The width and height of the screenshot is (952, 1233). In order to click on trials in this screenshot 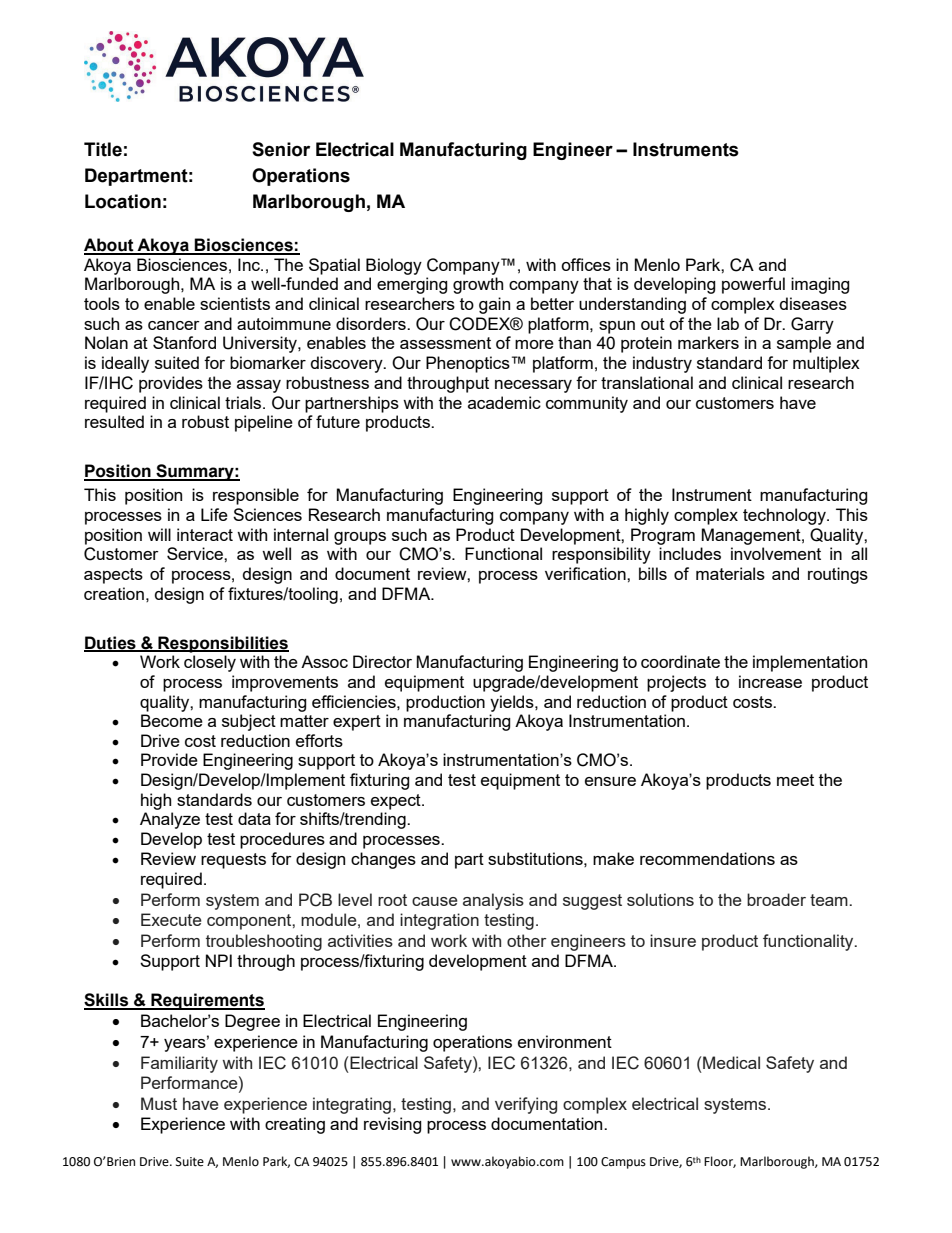, I will do `click(244, 402)`.
